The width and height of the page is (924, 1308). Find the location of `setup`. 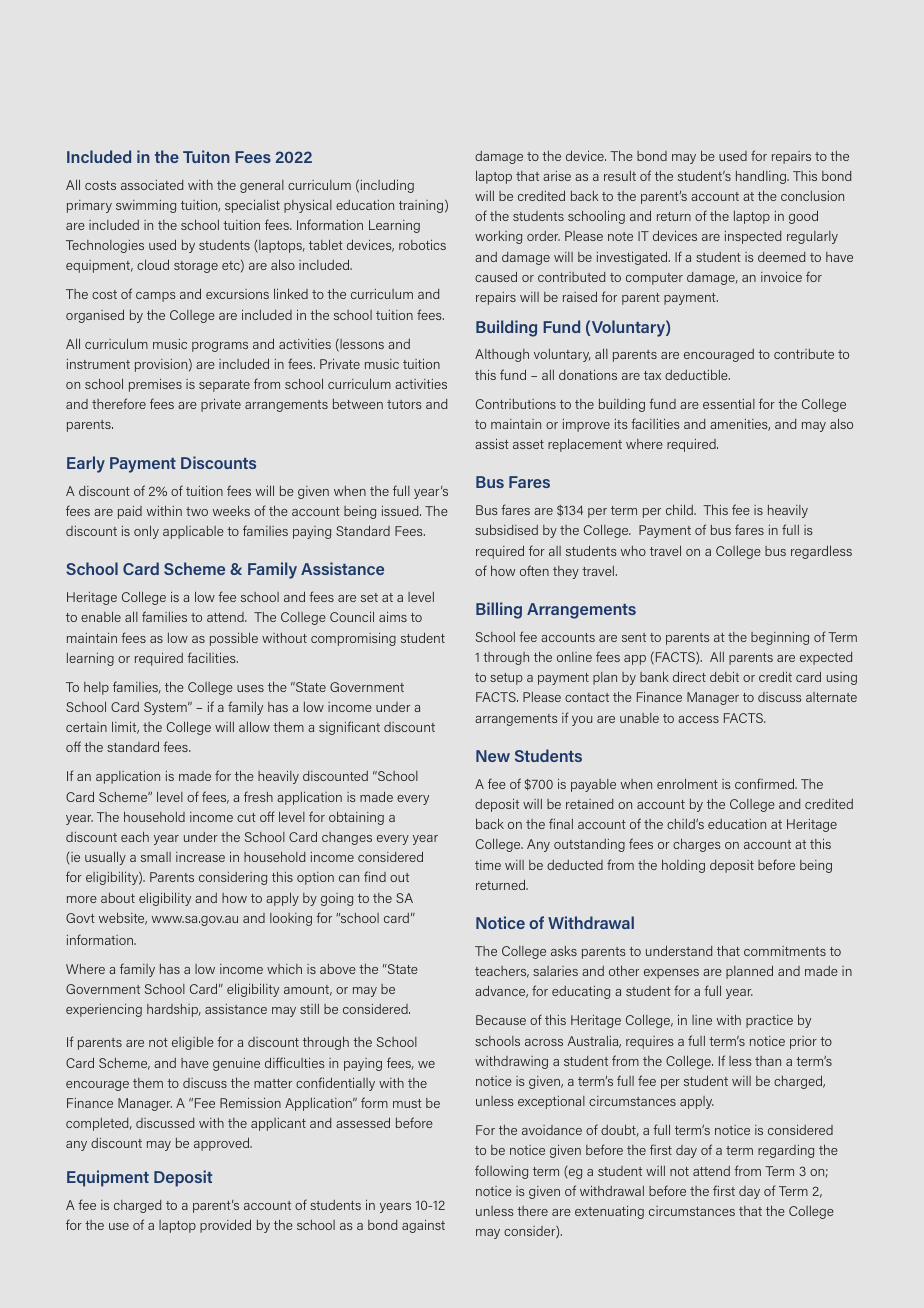

setup is located at coordinates (506, 679).
